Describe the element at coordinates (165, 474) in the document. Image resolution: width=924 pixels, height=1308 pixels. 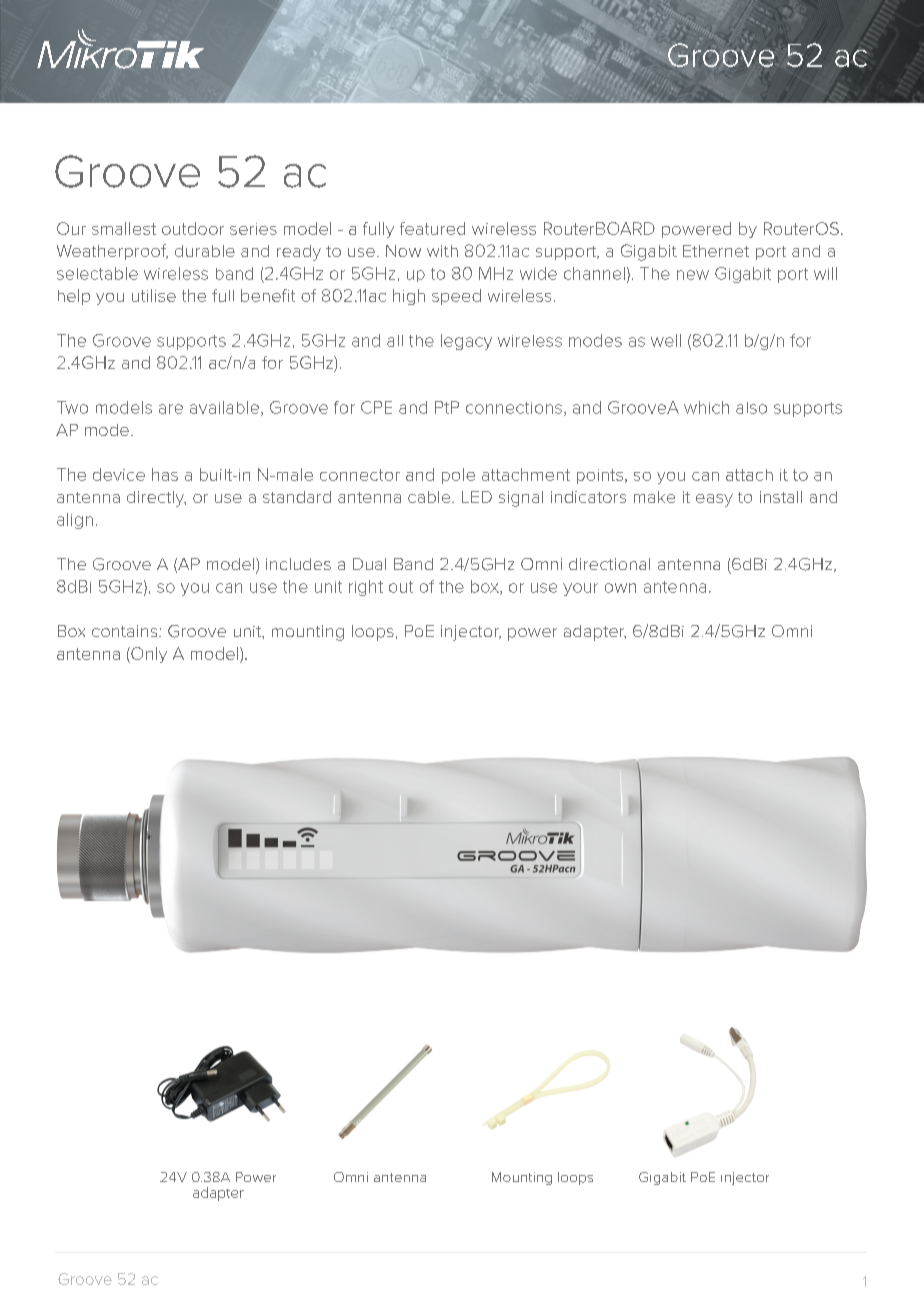
I see `has` at that location.
